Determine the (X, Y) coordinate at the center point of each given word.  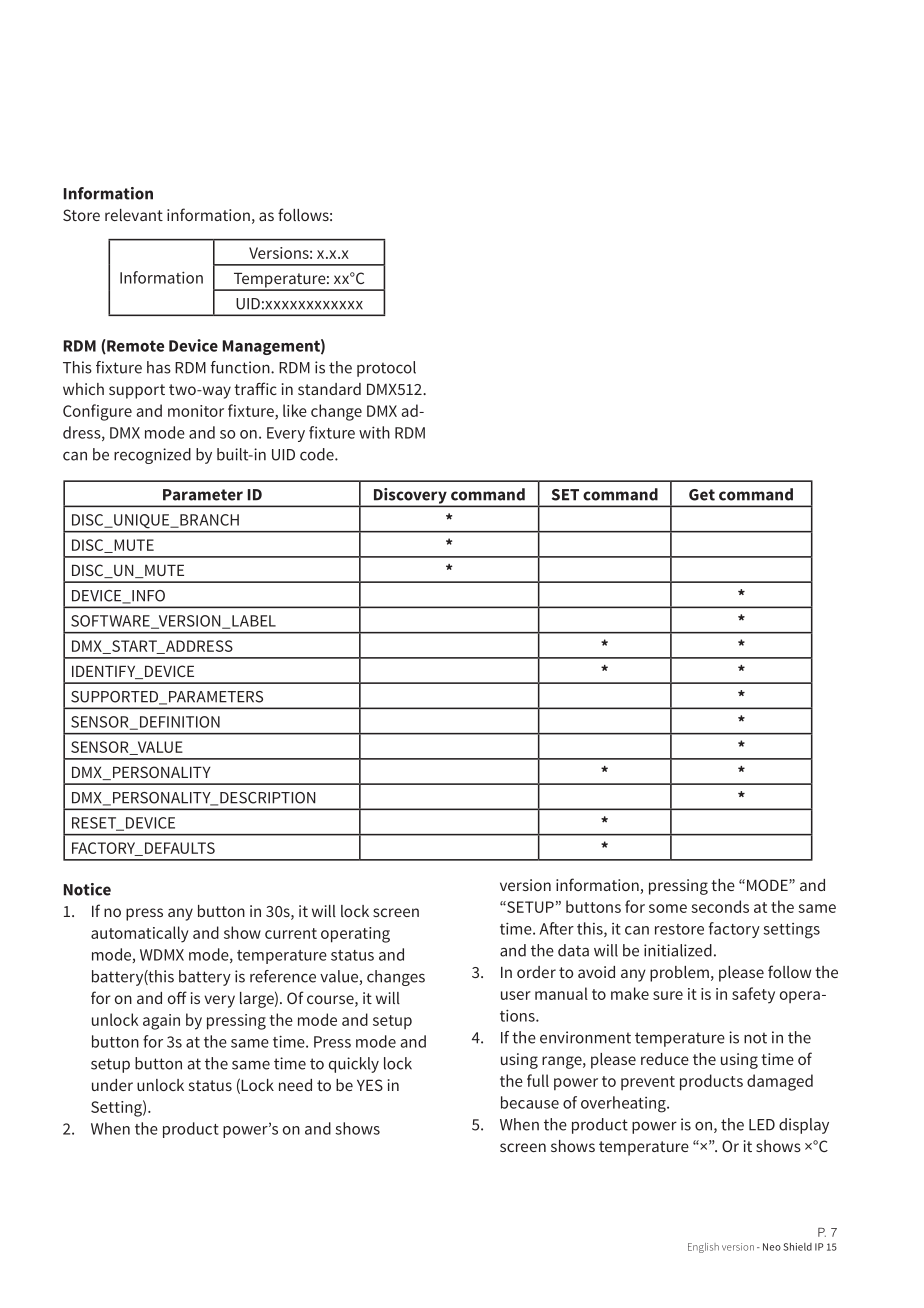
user (516, 995)
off (177, 997)
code (318, 454)
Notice (87, 889)
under (112, 1085)
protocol (386, 369)
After (557, 928)
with (374, 432)
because (530, 1102)
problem (679, 974)
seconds (720, 906)
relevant (134, 215)
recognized (152, 456)
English (703, 1248)
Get (702, 495)
